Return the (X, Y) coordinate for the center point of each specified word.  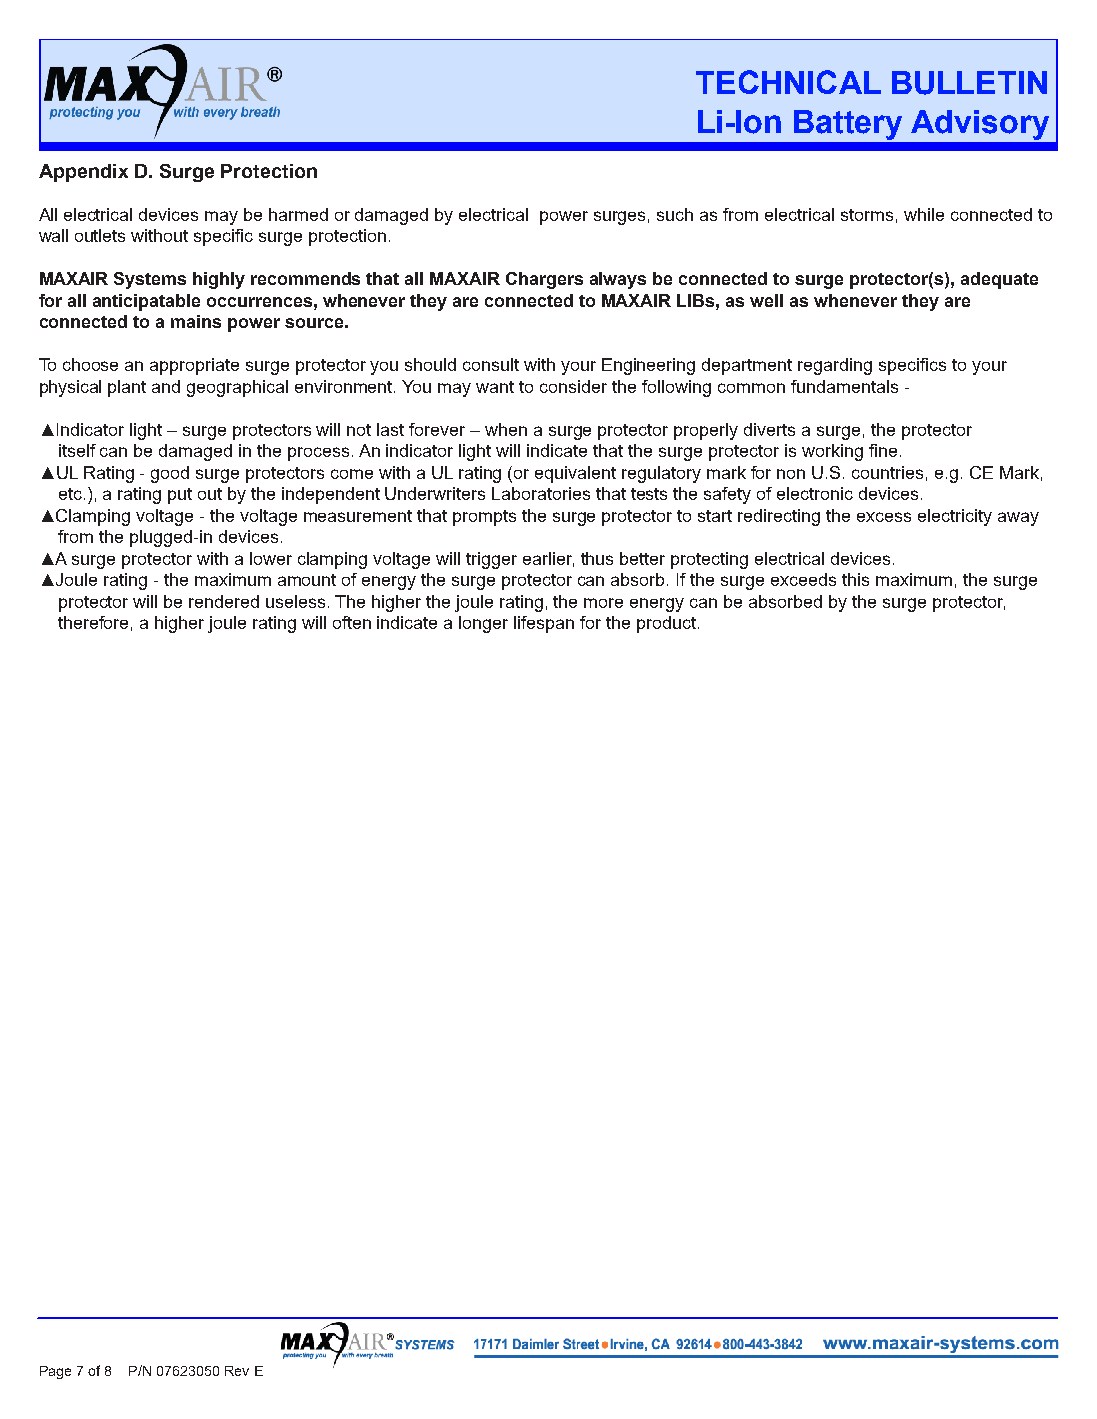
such (675, 214)
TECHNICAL (788, 83)
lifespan (544, 624)
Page (55, 1372)
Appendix (83, 173)
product (668, 624)
